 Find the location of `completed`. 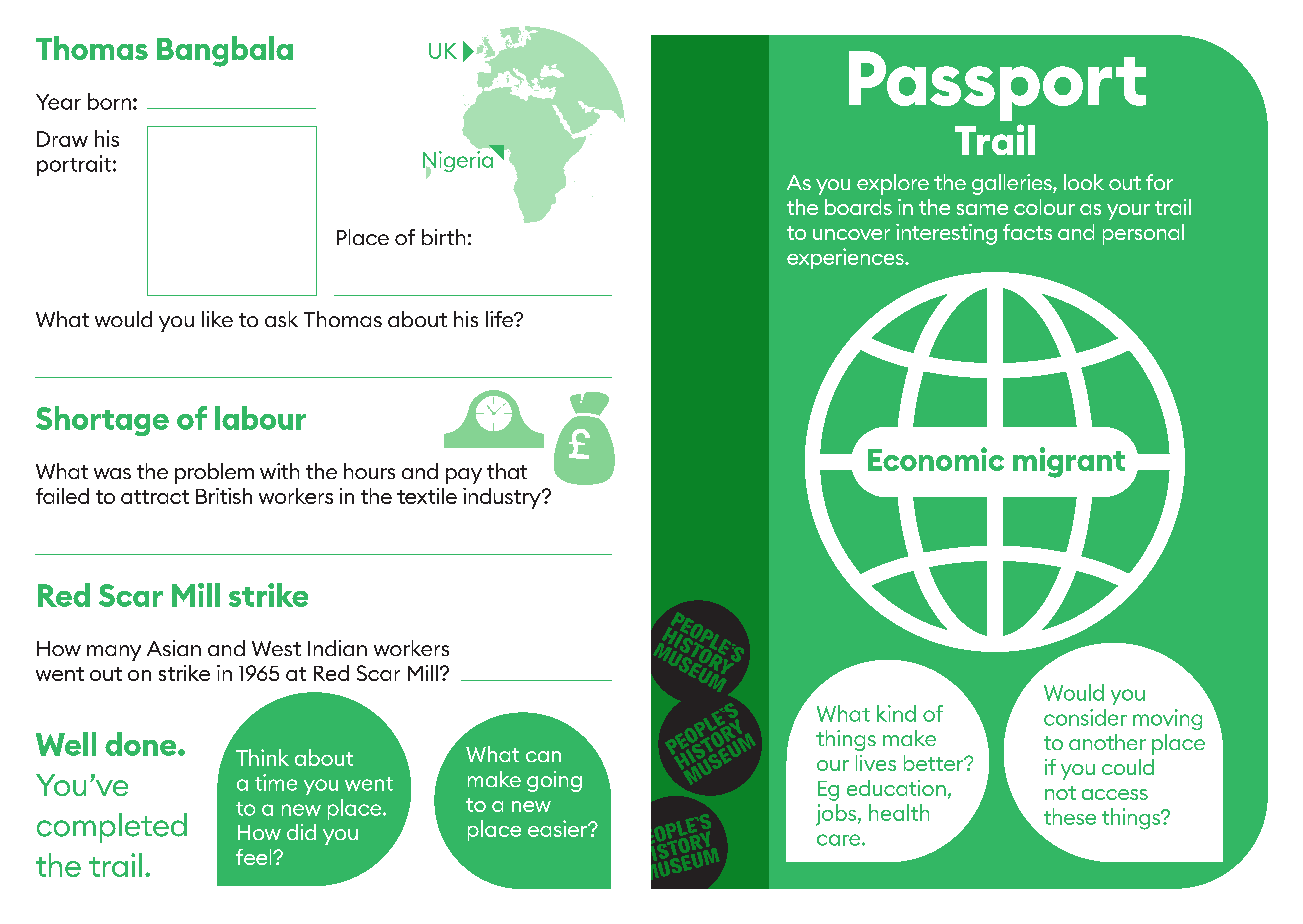

completed is located at coordinates (112, 828).
